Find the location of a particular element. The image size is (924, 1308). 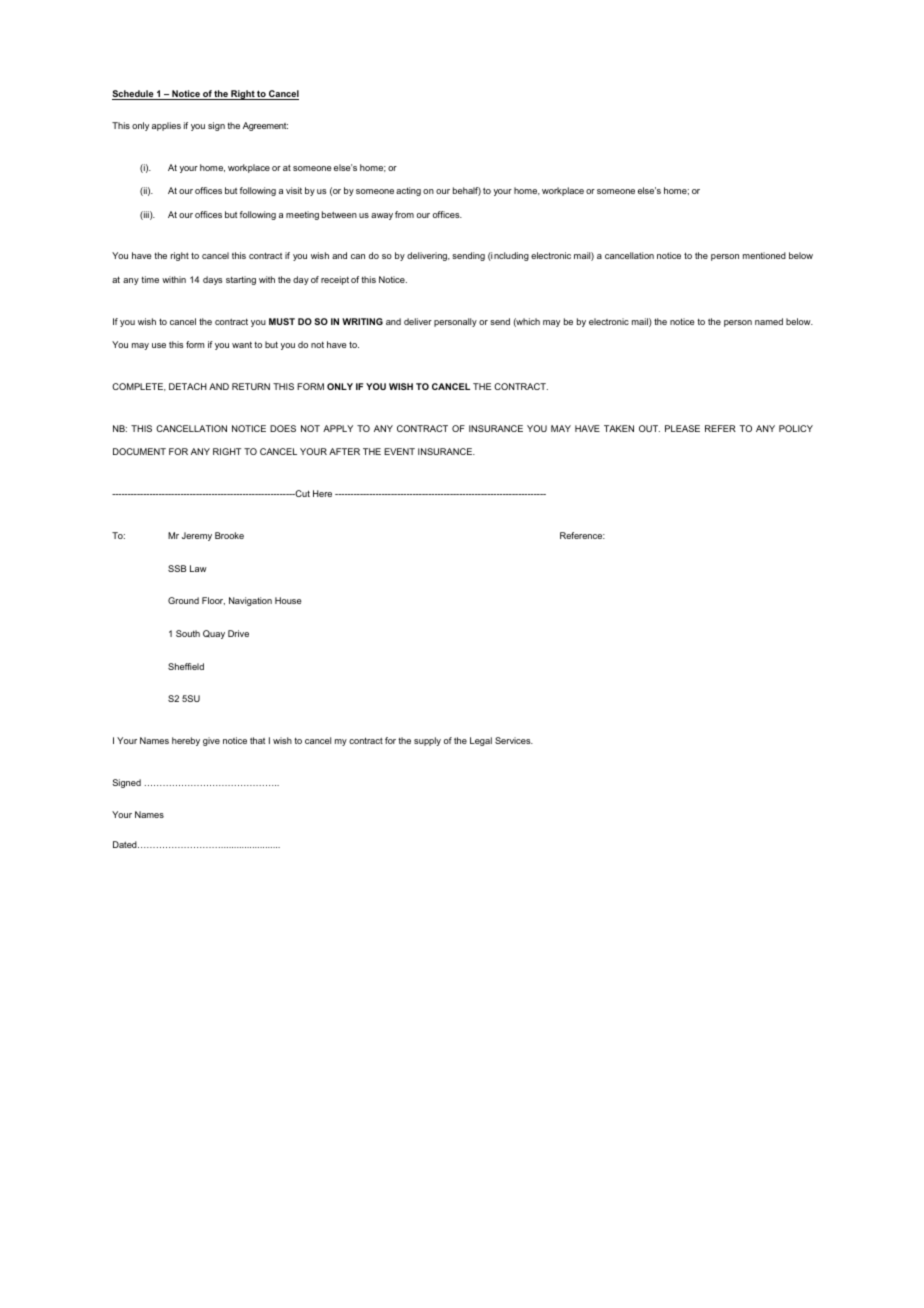

Legal is located at coordinates (481, 741).
